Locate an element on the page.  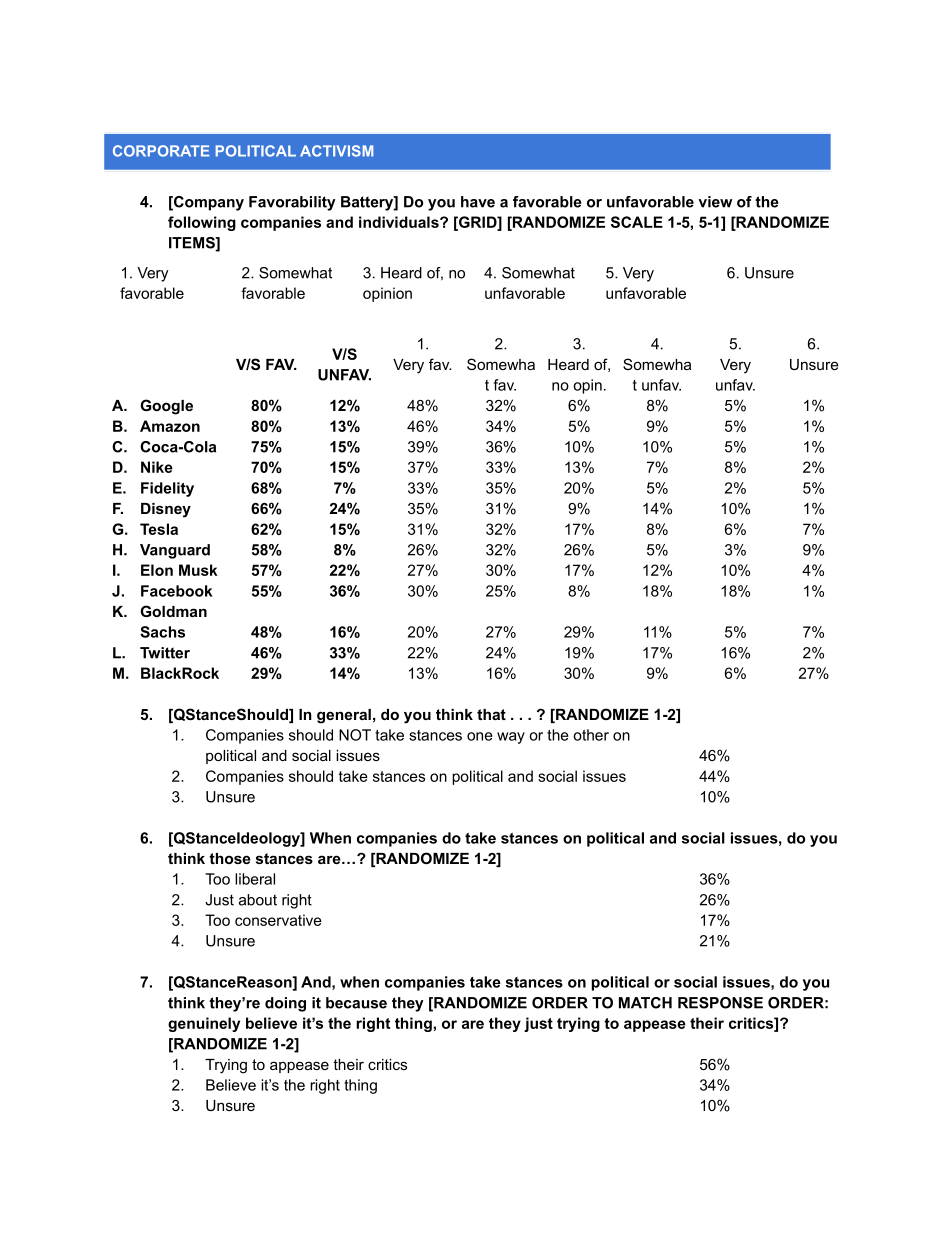
have is located at coordinates (478, 202).
